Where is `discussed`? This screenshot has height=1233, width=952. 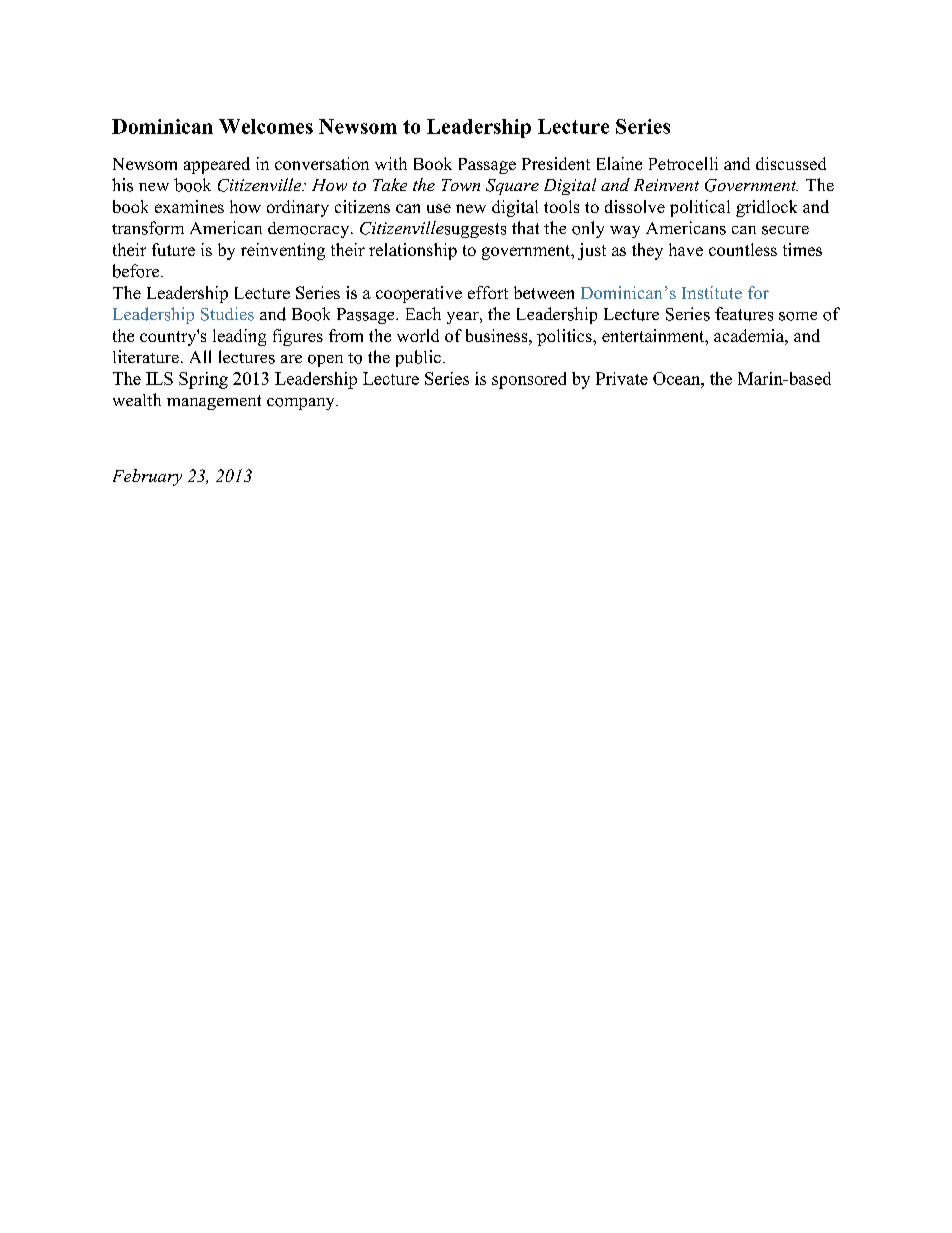 discussed is located at coordinates (791, 163).
